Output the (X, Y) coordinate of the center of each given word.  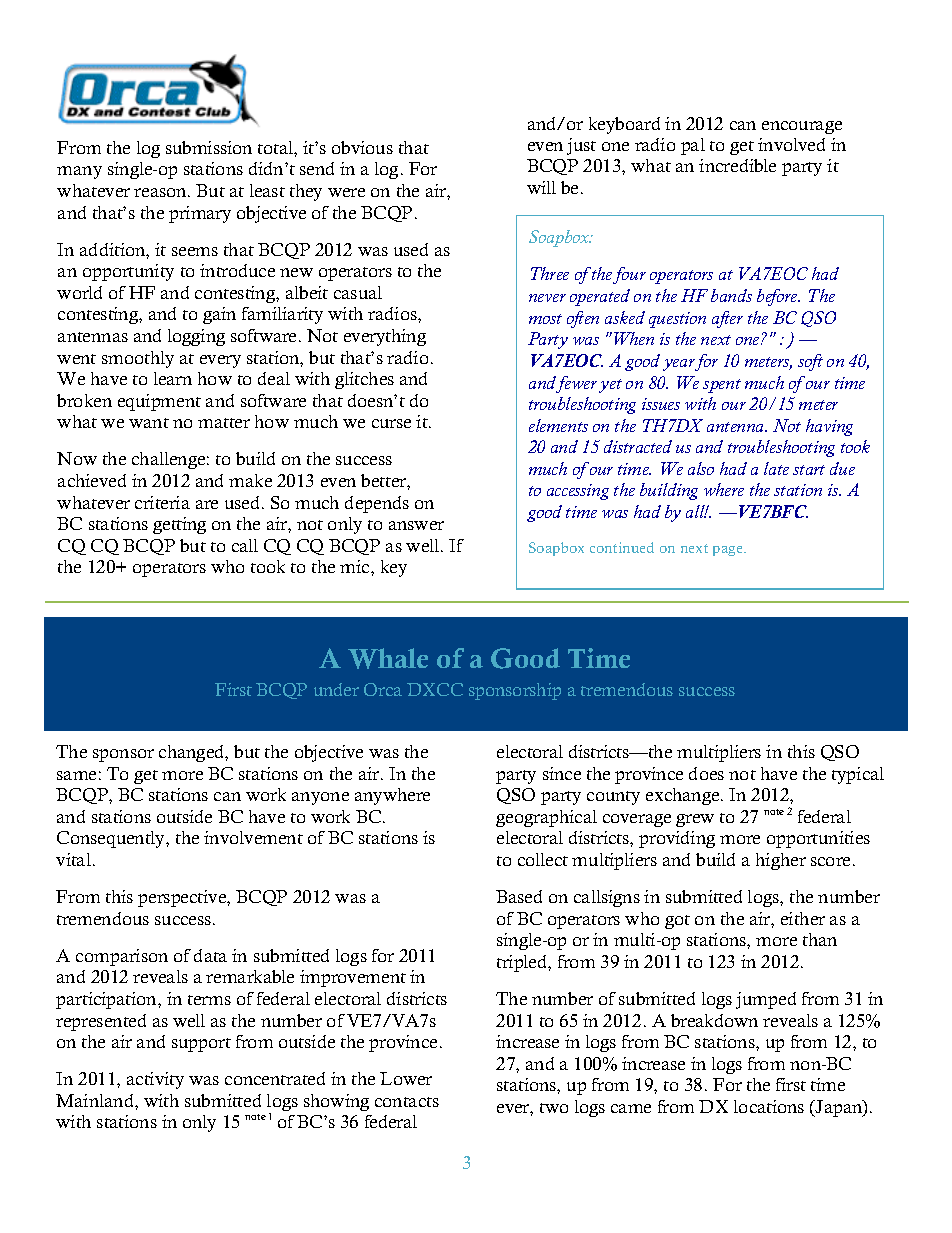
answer (416, 525)
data (210, 955)
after (727, 319)
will (541, 187)
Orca (383, 689)
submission (209, 147)
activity (155, 1080)
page (729, 551)
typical (858, 775)
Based (519, 896)
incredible (737, 165)
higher (781, 861)
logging (196, 337)
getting (179, 525)
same (76, 775)
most (545, 319)
